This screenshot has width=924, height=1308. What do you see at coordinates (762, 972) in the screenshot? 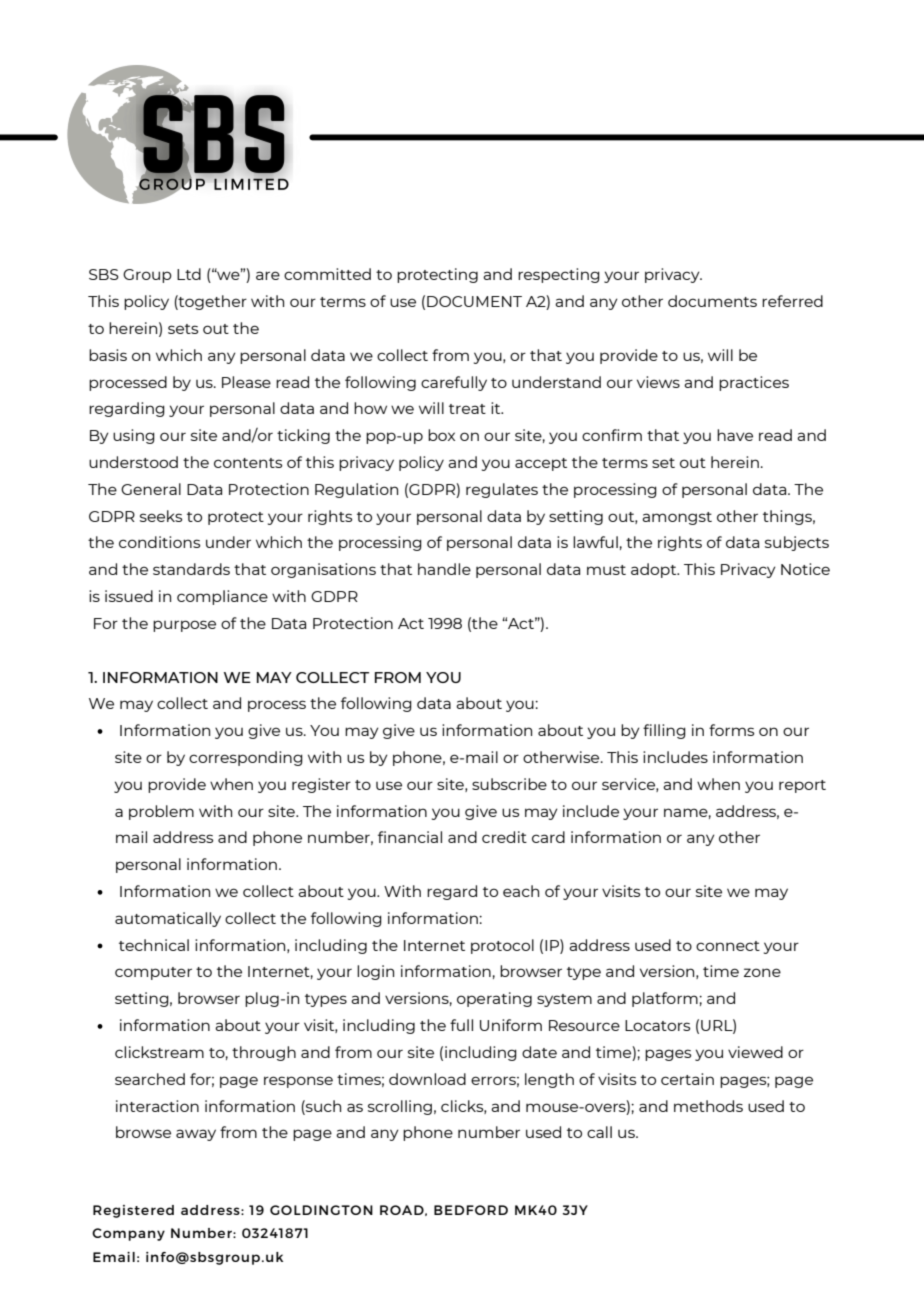
I see `zone` at bounding box center [762, 972].
